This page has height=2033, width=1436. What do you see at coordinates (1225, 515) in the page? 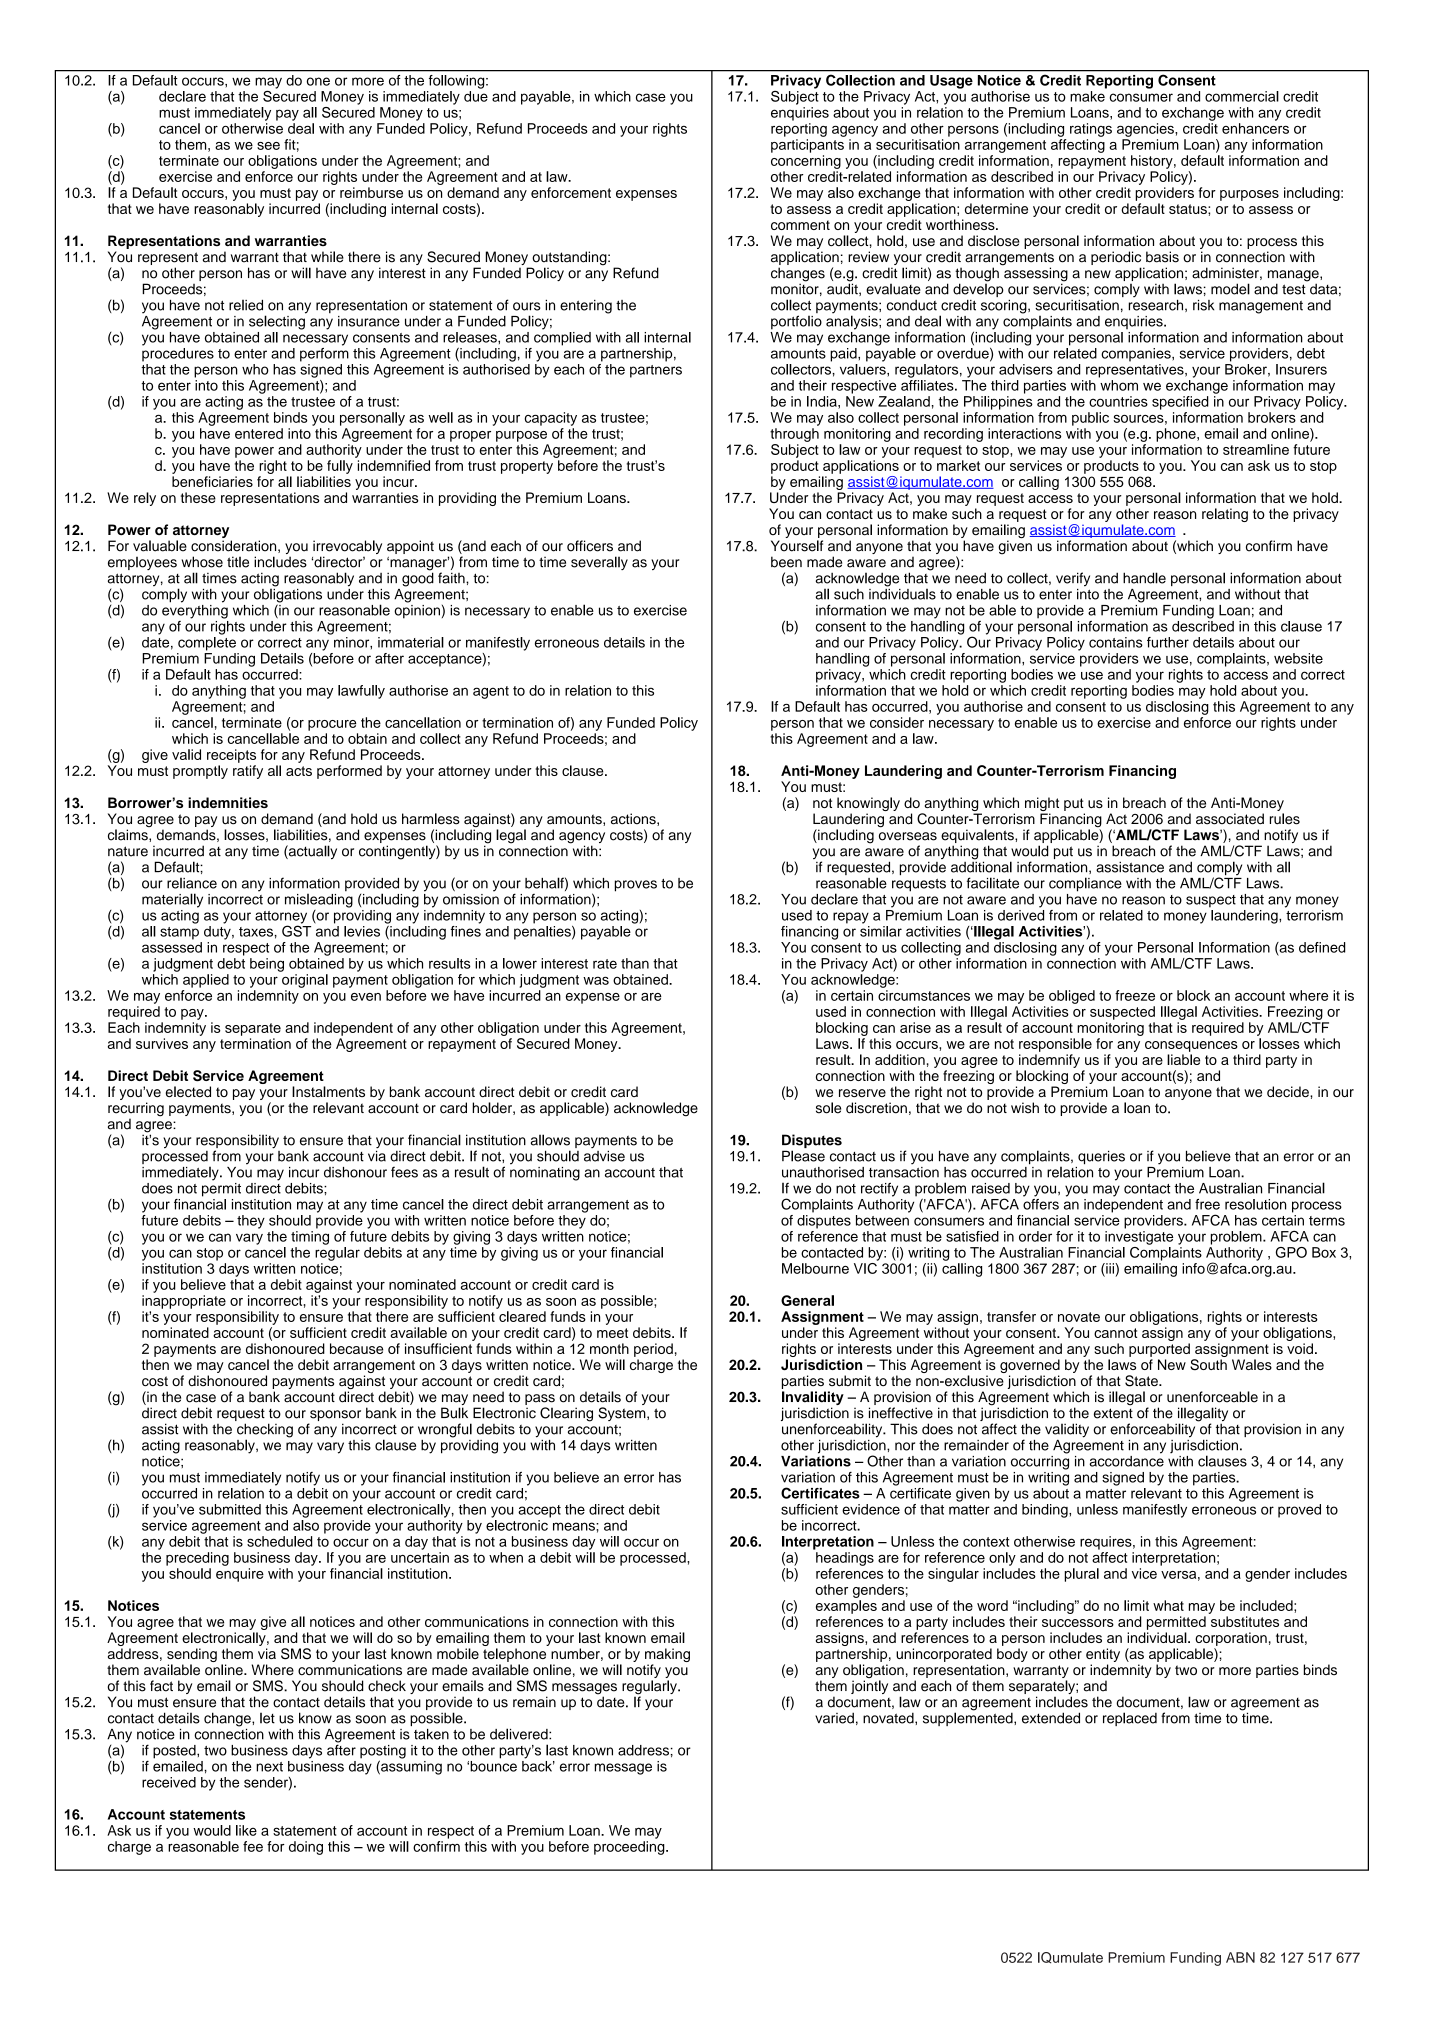
I see `relating` at bounding box center [1225, 515].
